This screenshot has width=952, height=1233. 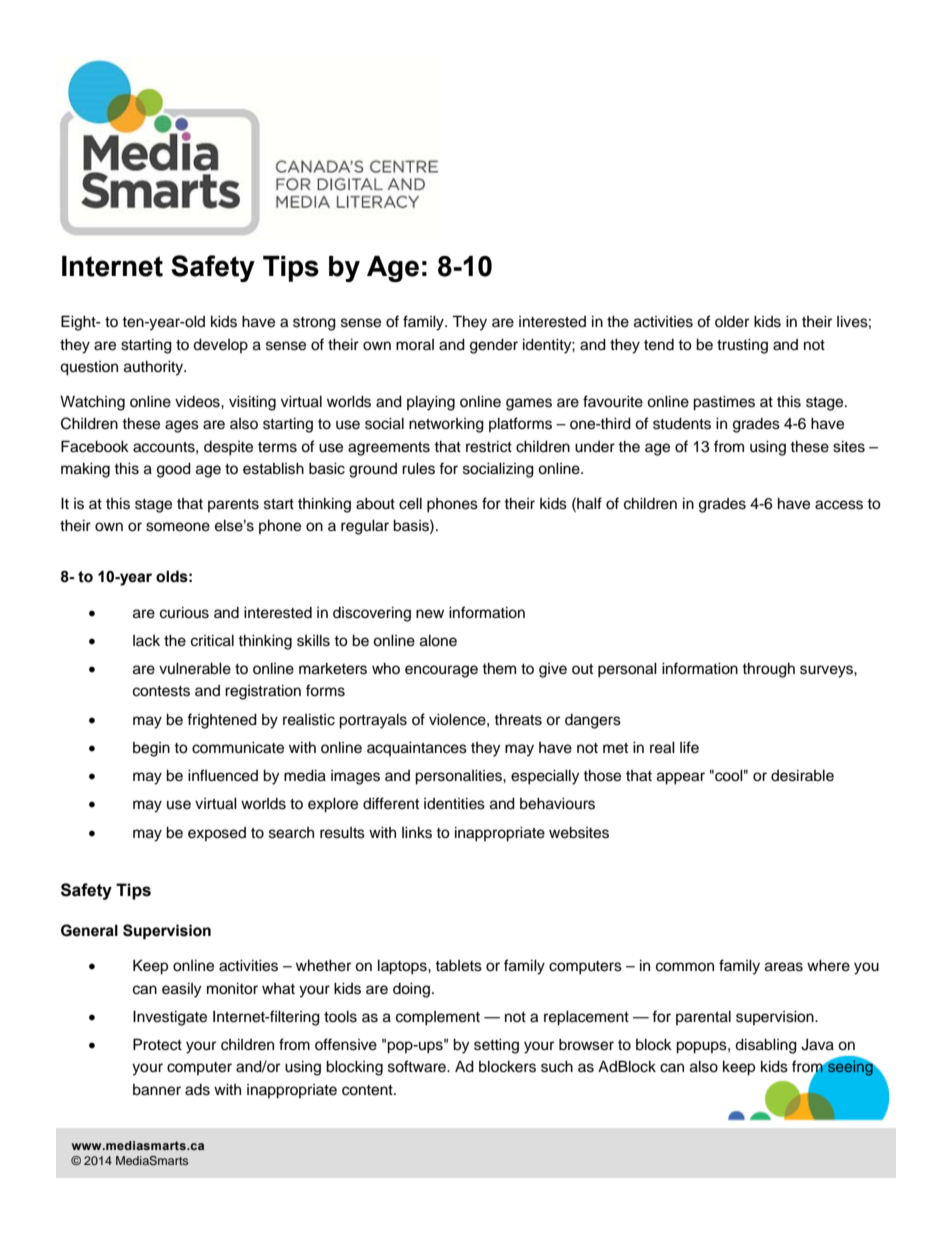 What do you see at coordinates (494, 346) in the screenshot?
I see `gender` at bounding box center [494, 346].
